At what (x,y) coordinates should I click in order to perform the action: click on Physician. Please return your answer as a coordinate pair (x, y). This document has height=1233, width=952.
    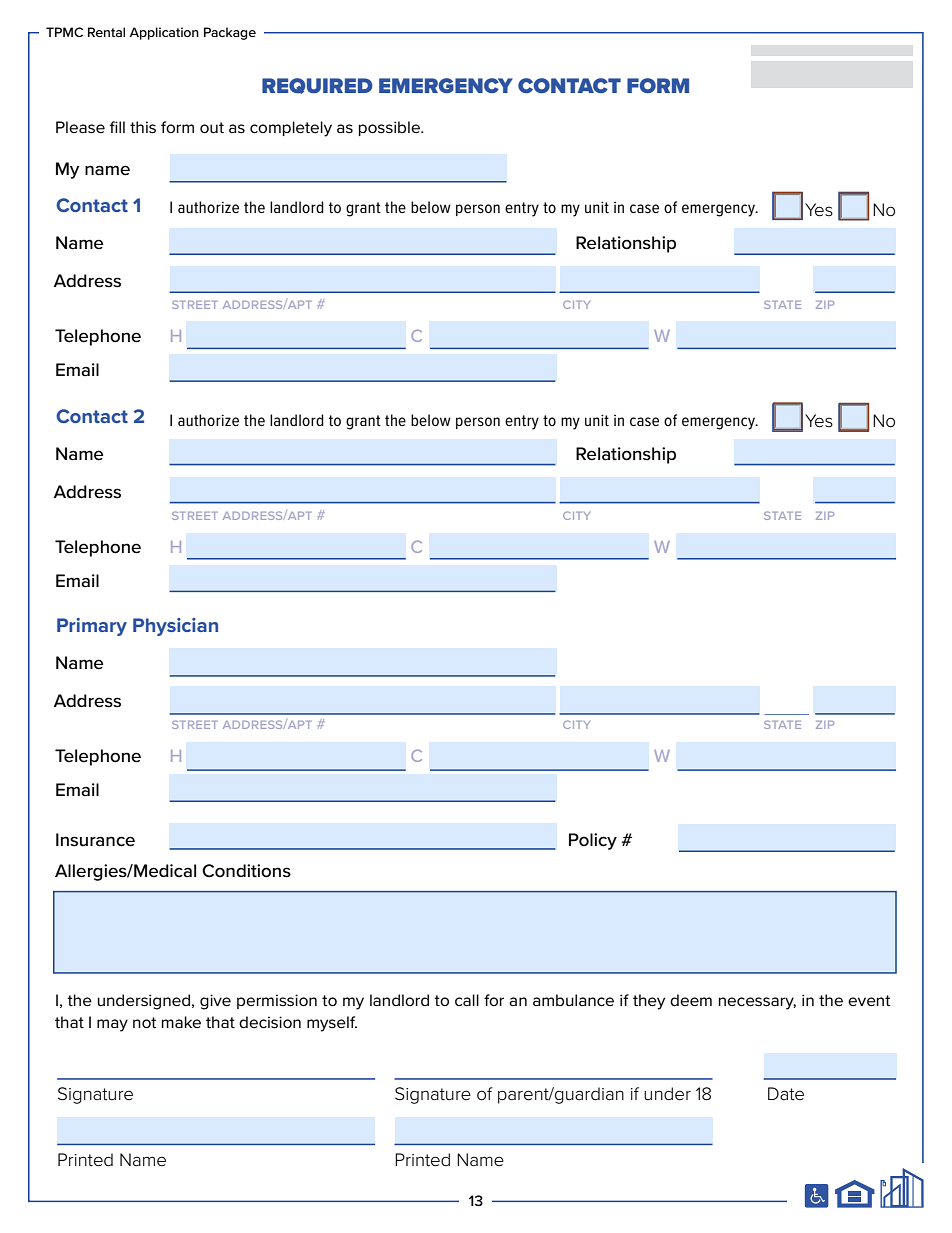
    Looking at the image, I should click on (175, 627).
